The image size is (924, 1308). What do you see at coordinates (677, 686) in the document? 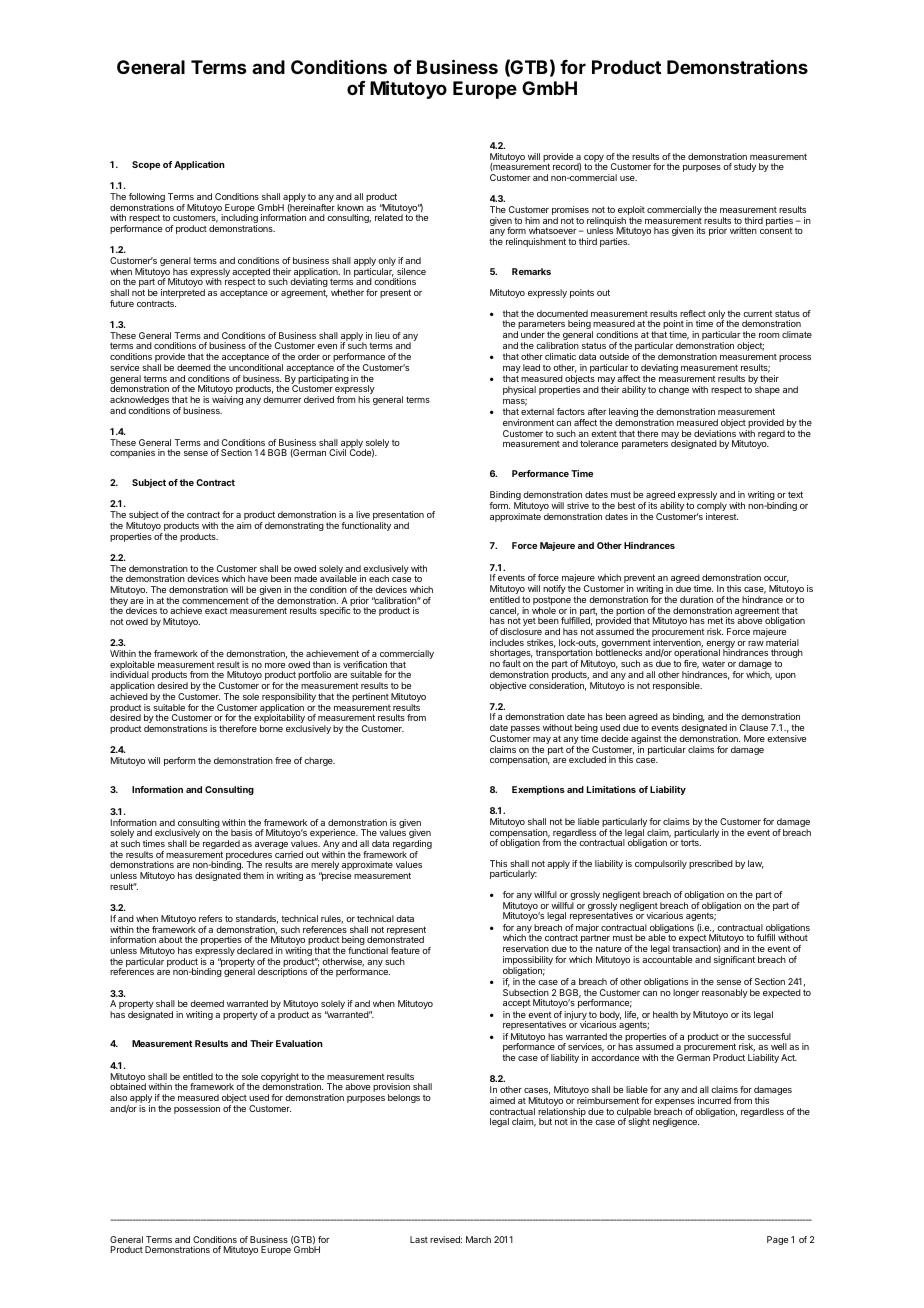
I see `responsible` at bounding box center [677, 686].
